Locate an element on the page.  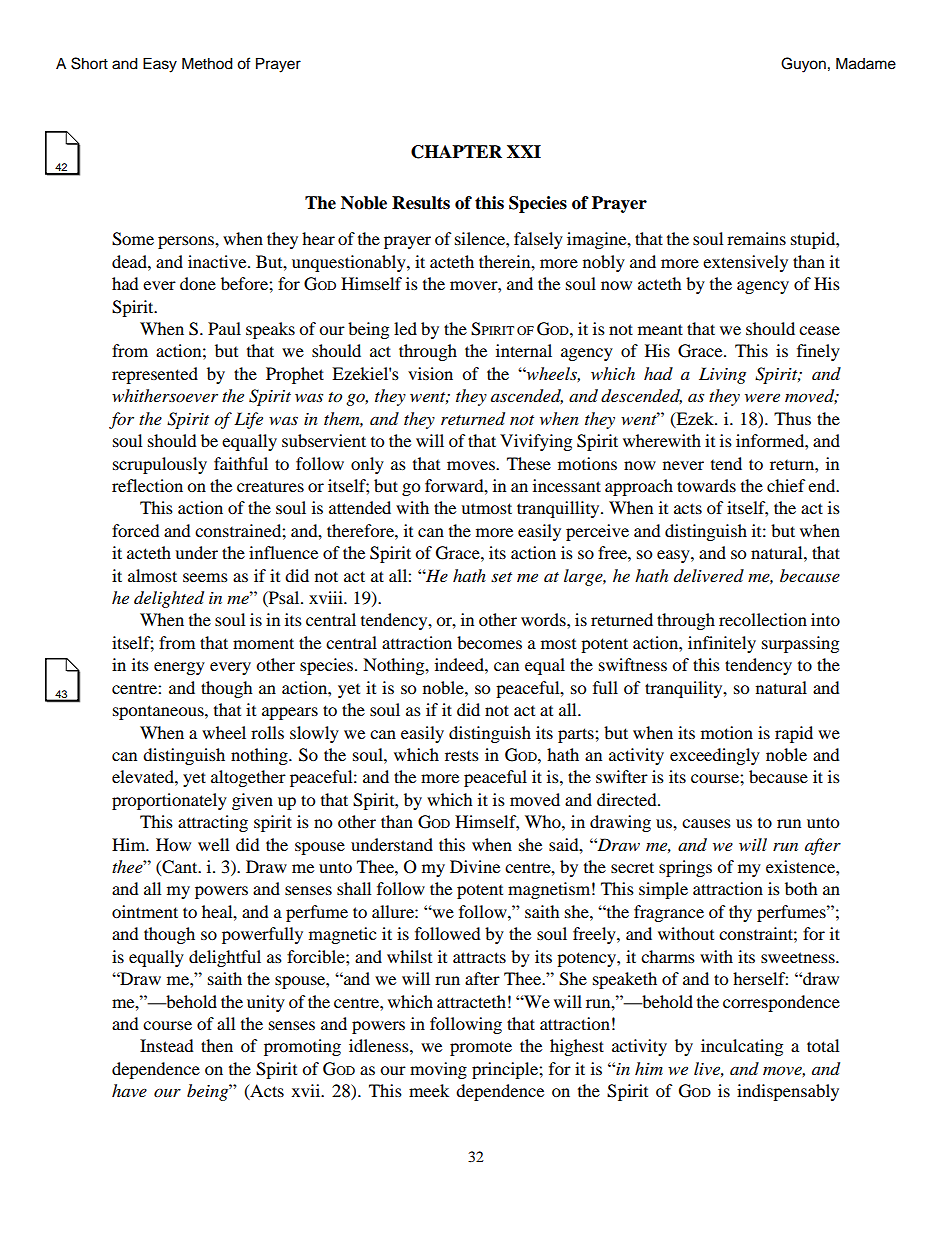
Madame is located at coordinates (866, 63).
